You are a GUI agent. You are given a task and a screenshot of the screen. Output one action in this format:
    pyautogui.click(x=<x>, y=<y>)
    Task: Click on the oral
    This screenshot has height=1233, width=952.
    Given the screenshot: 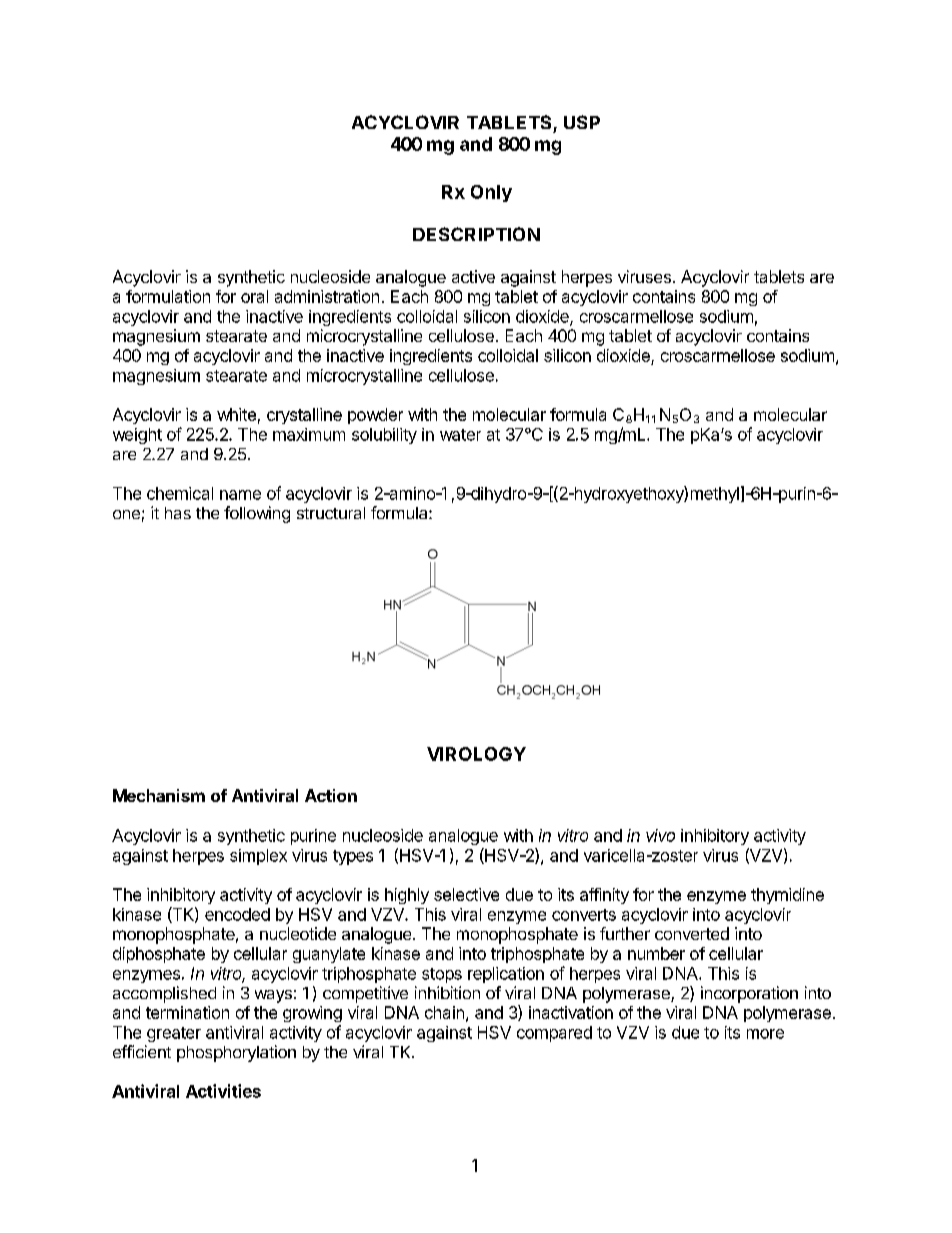 What is the action you would take?
    pyautogui.click(x=254, y=296)
